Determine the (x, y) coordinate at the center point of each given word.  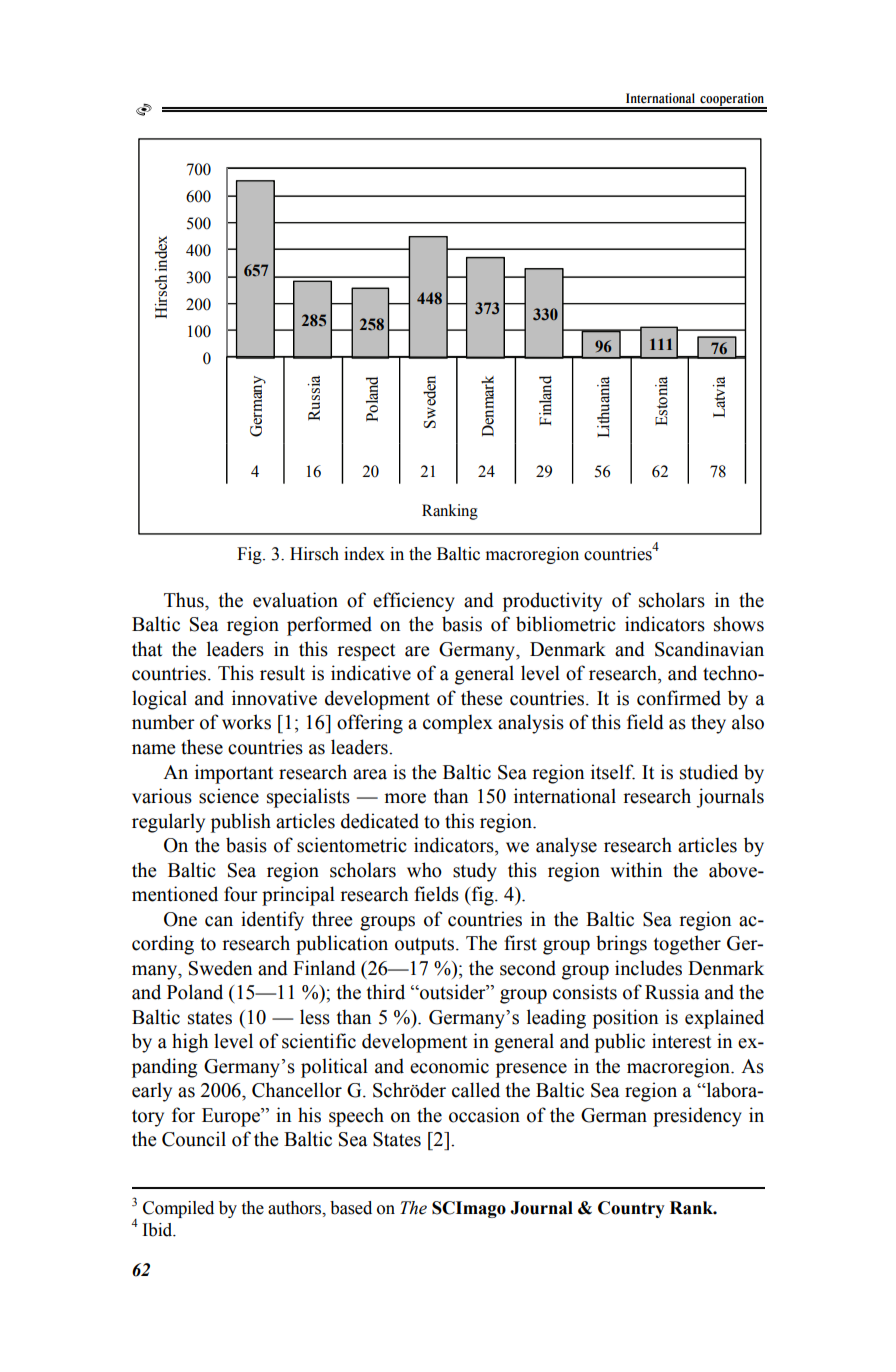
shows (739, 624)
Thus (185, 600)
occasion (484, 1115)
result (282, 673)
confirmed (679, 698)
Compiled (178, 1209)
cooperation (732, 100)
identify (272, 921)
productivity (552, 602)
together (687, 945)
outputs (426, 946)
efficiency (414, 602)
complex (458, 724)
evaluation (295, 600)
